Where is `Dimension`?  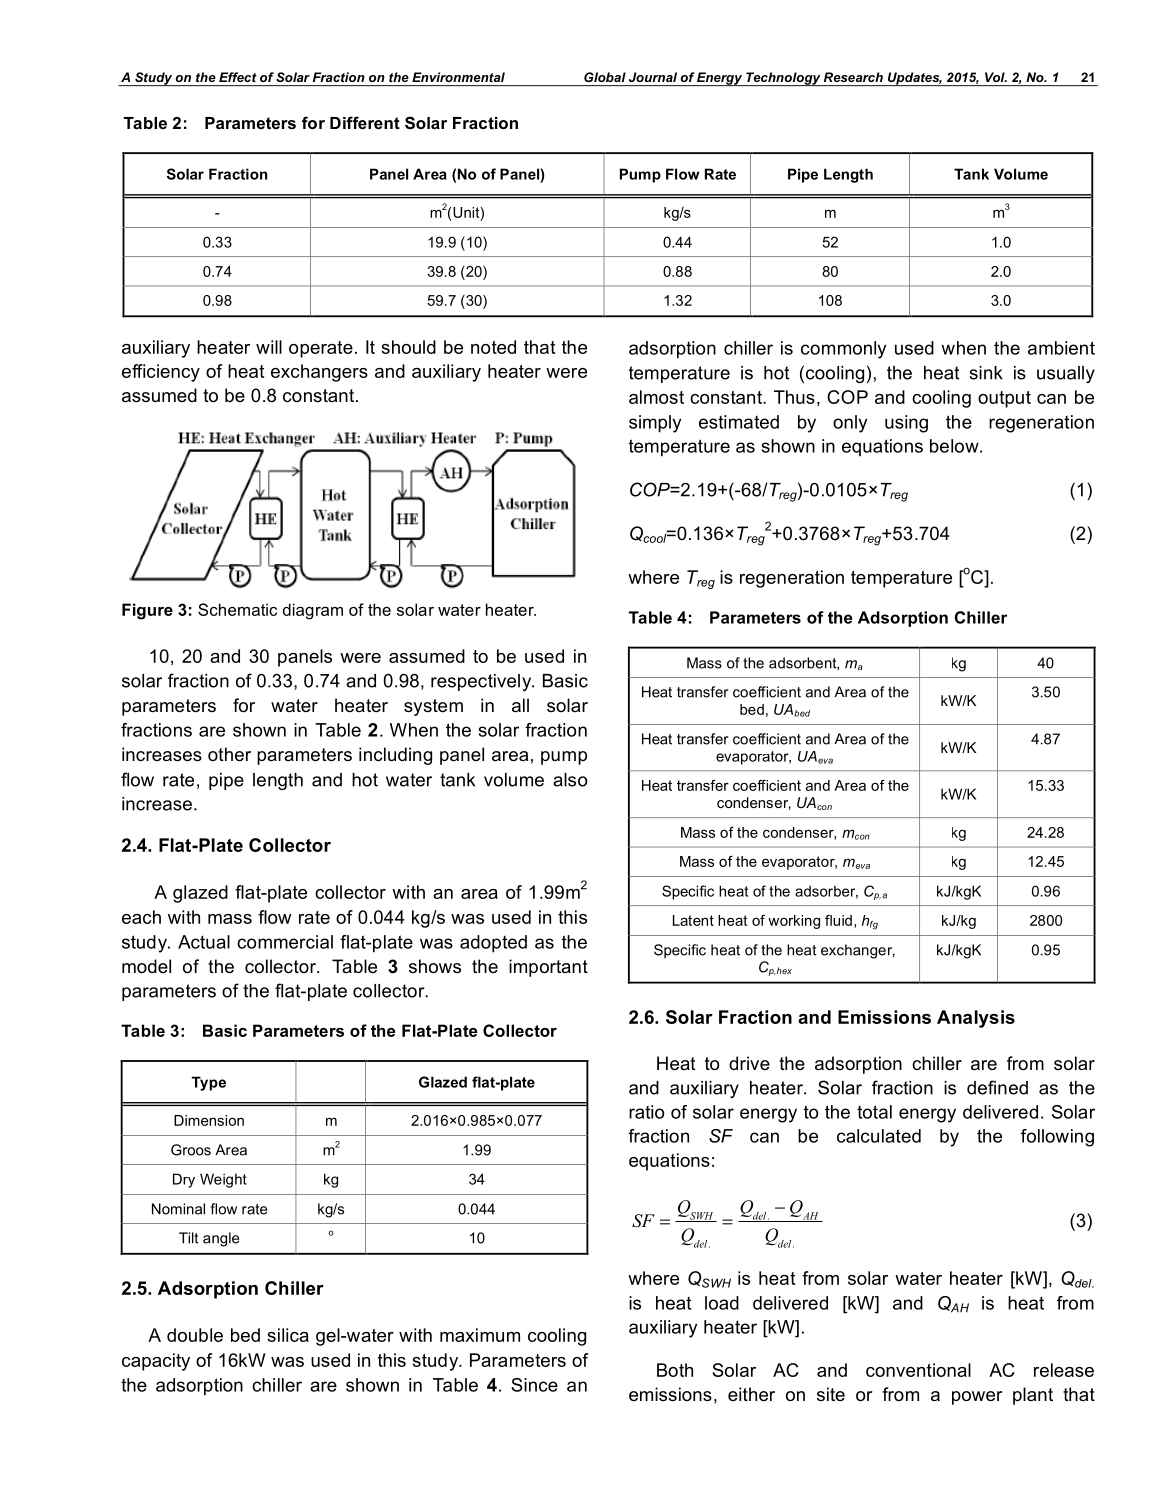
Dimension is located at coordinates (209, 1120).
